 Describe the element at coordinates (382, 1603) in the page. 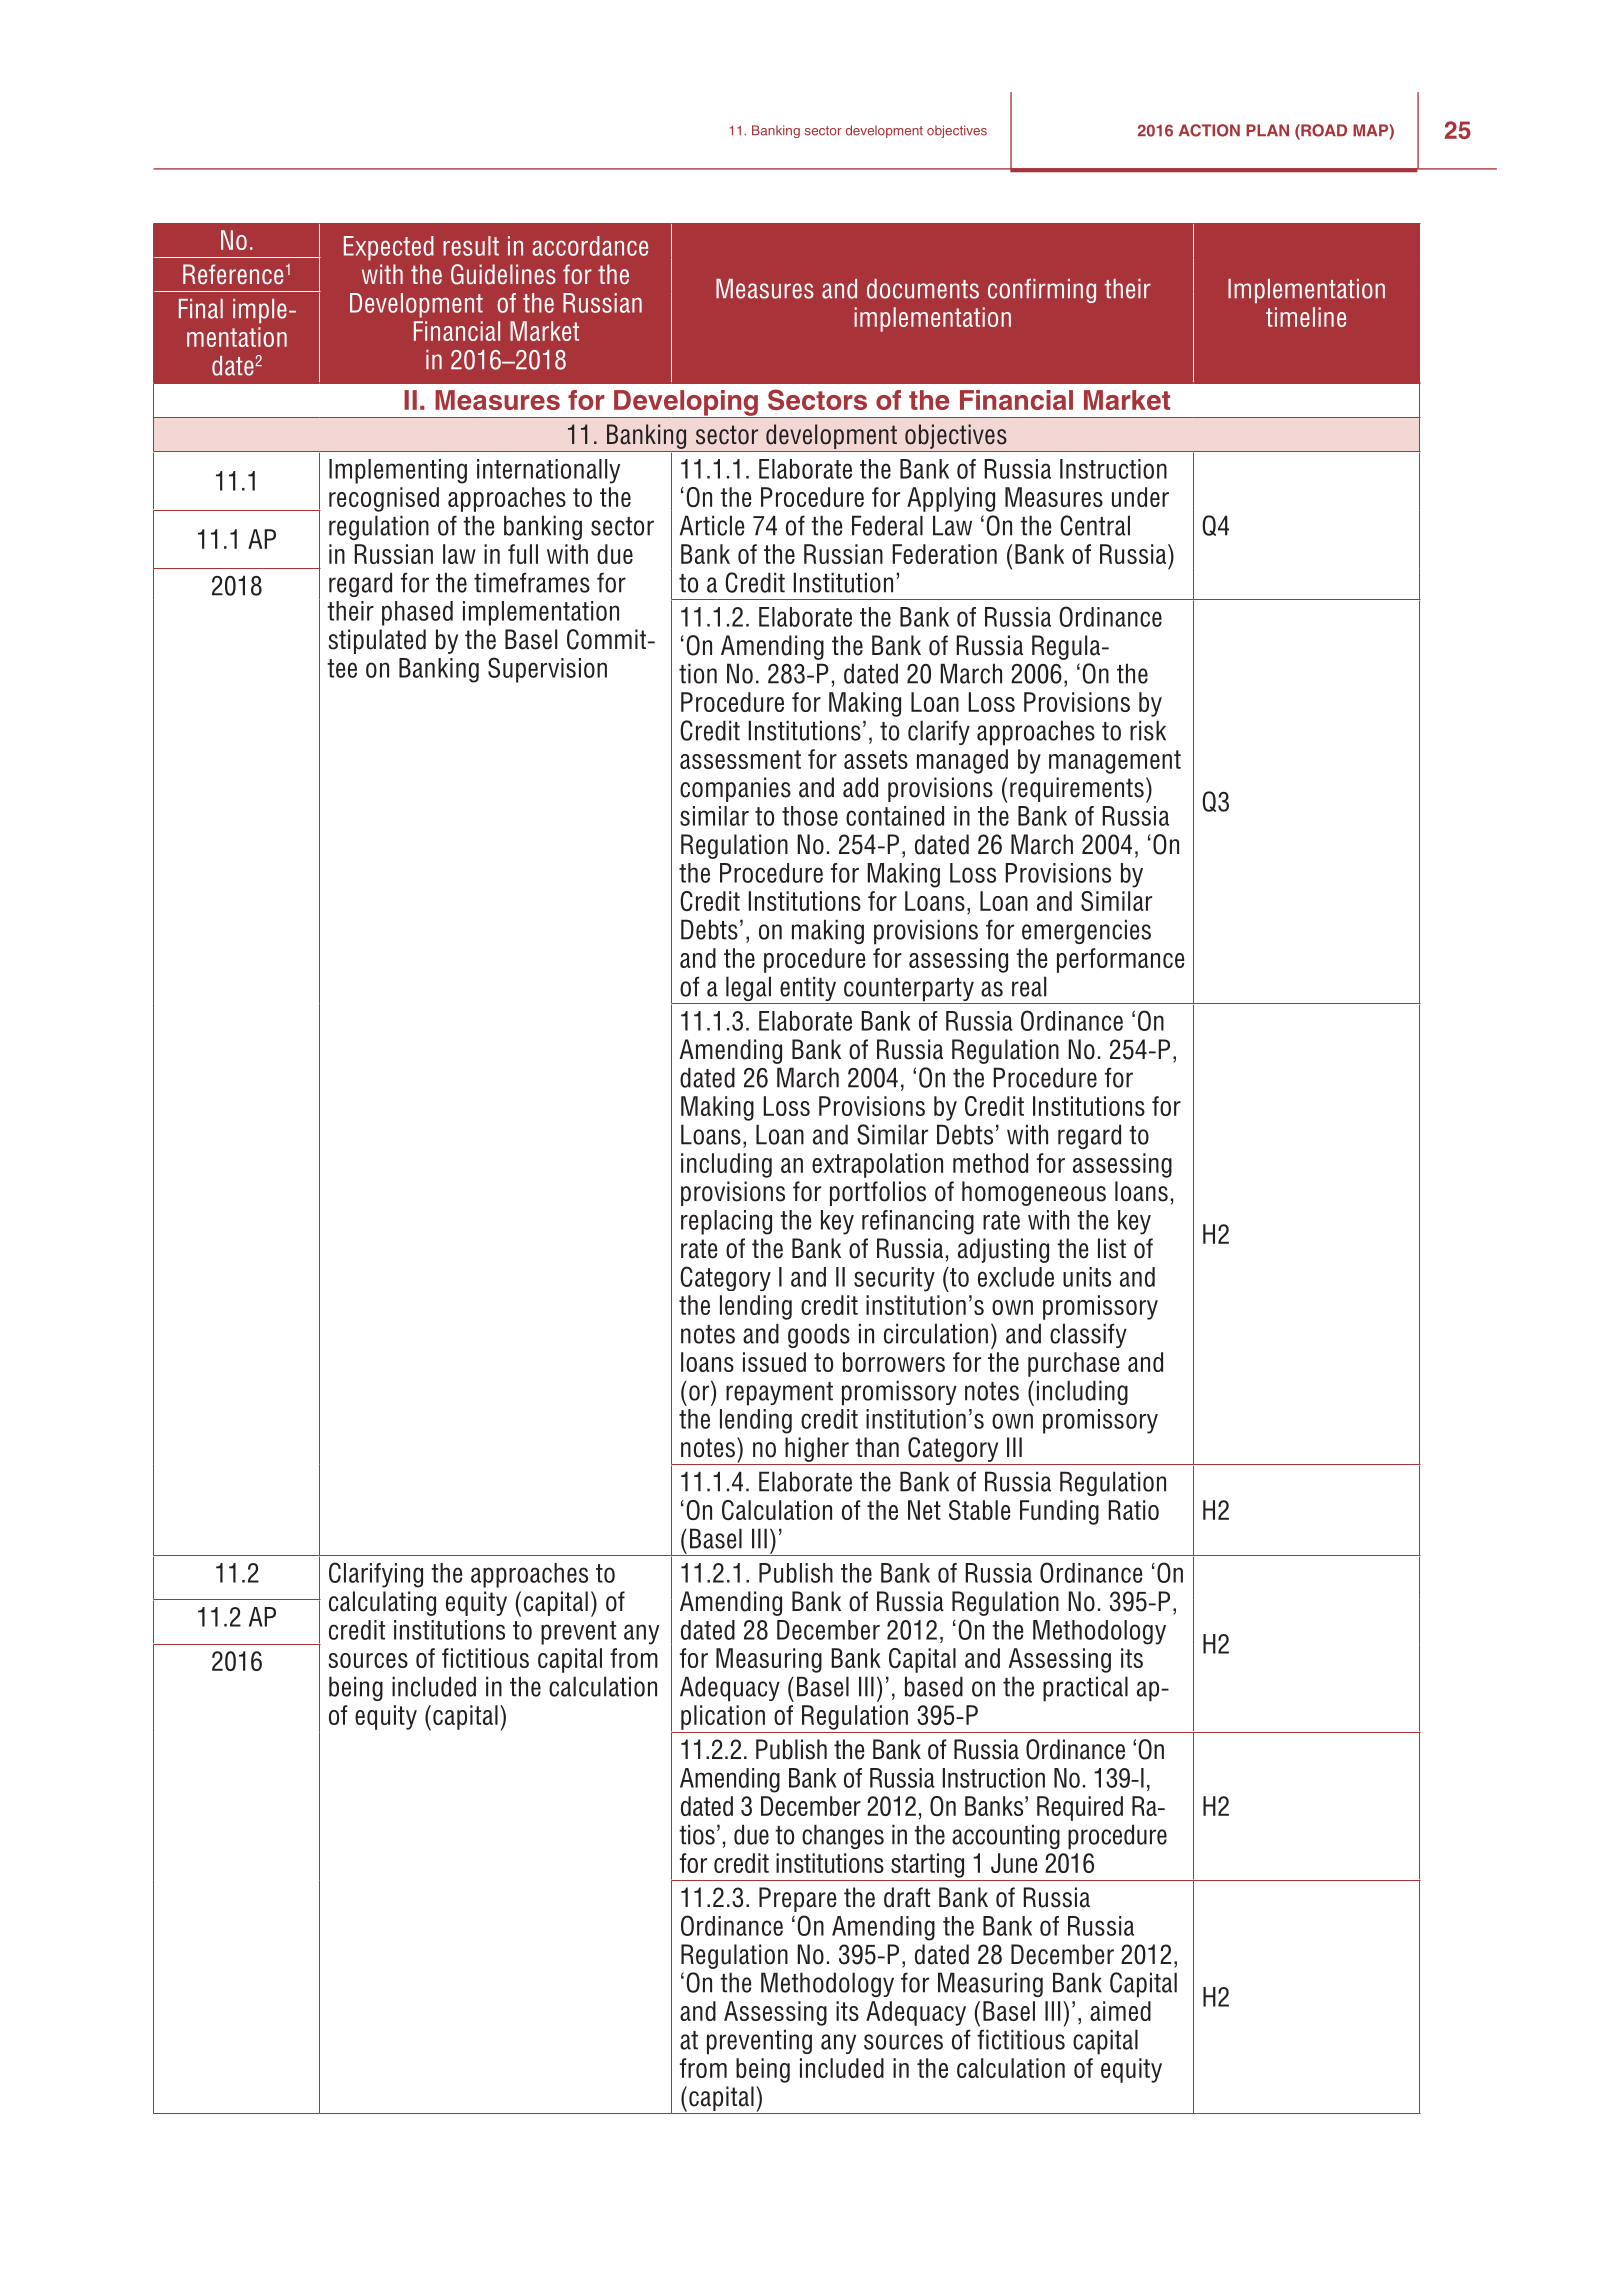

I see `calculating` at that location.
